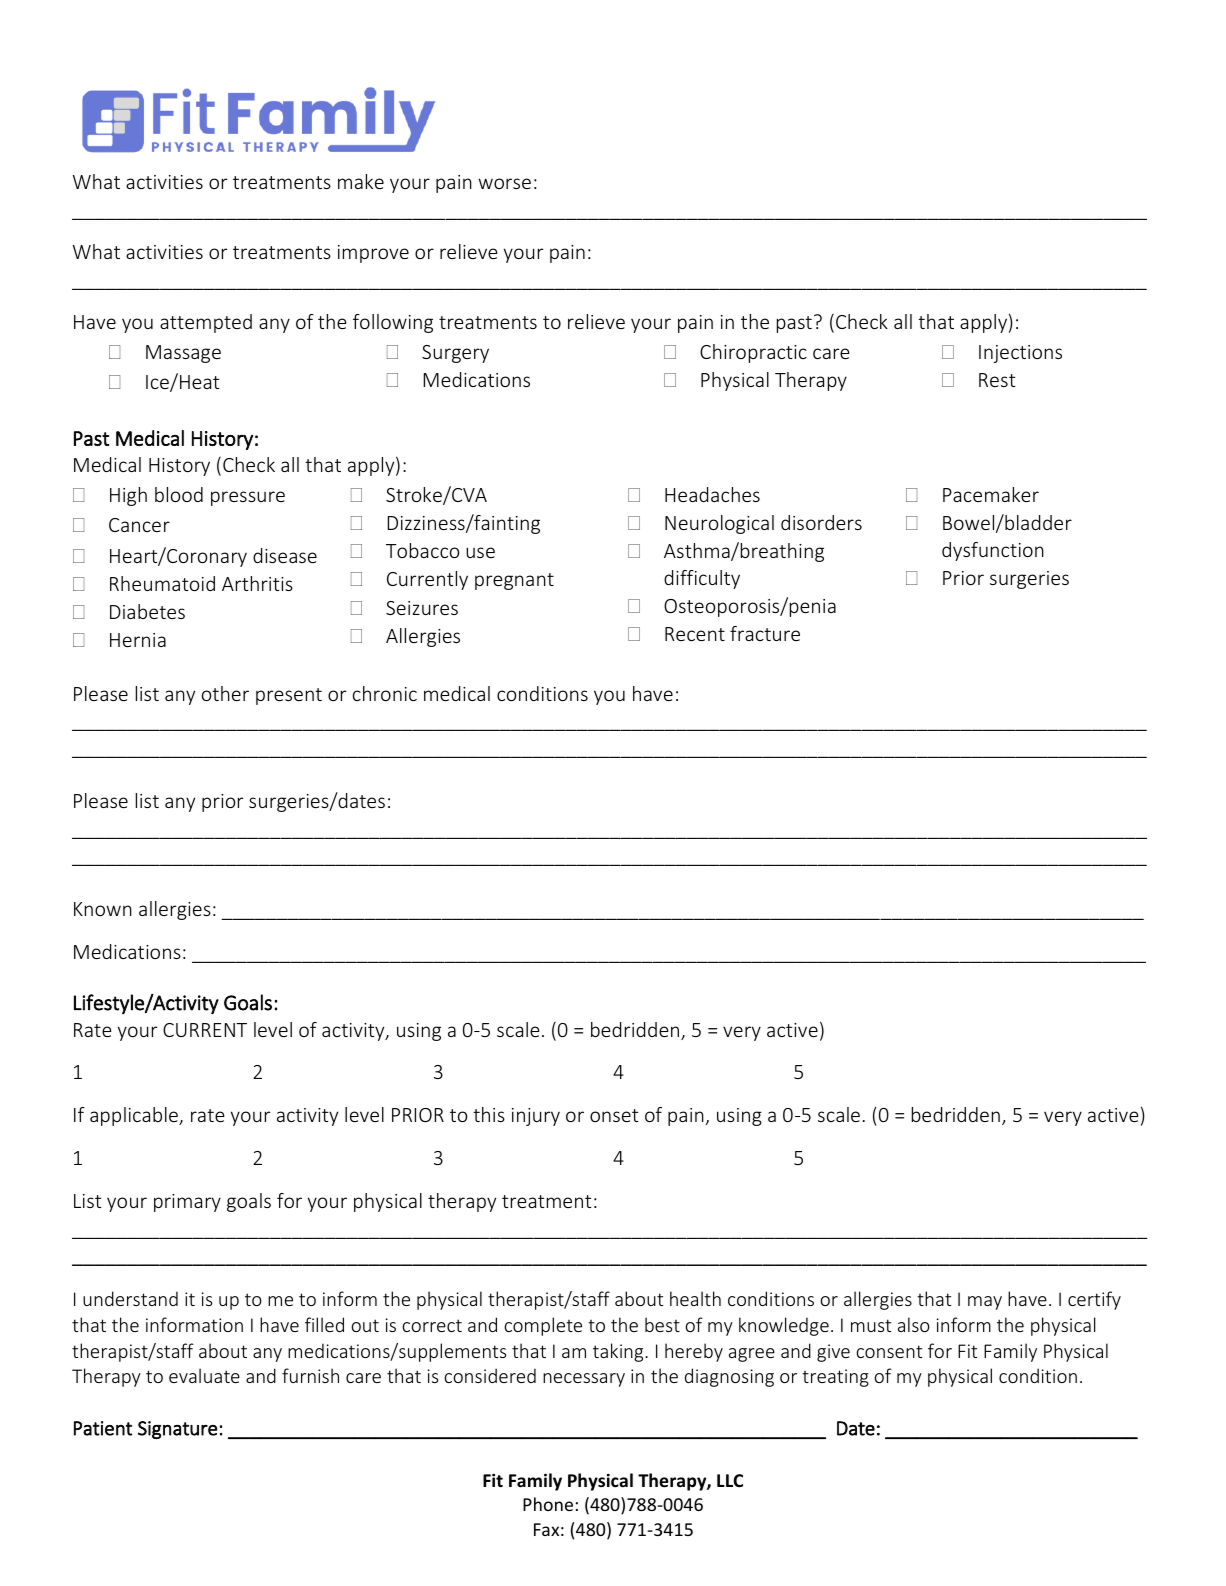 Image resolution: width=1226 pixels, height=1586 pixels. Describe the element at coordinates (177, 1430) in the screenshot. I see `Signature` at that location.
